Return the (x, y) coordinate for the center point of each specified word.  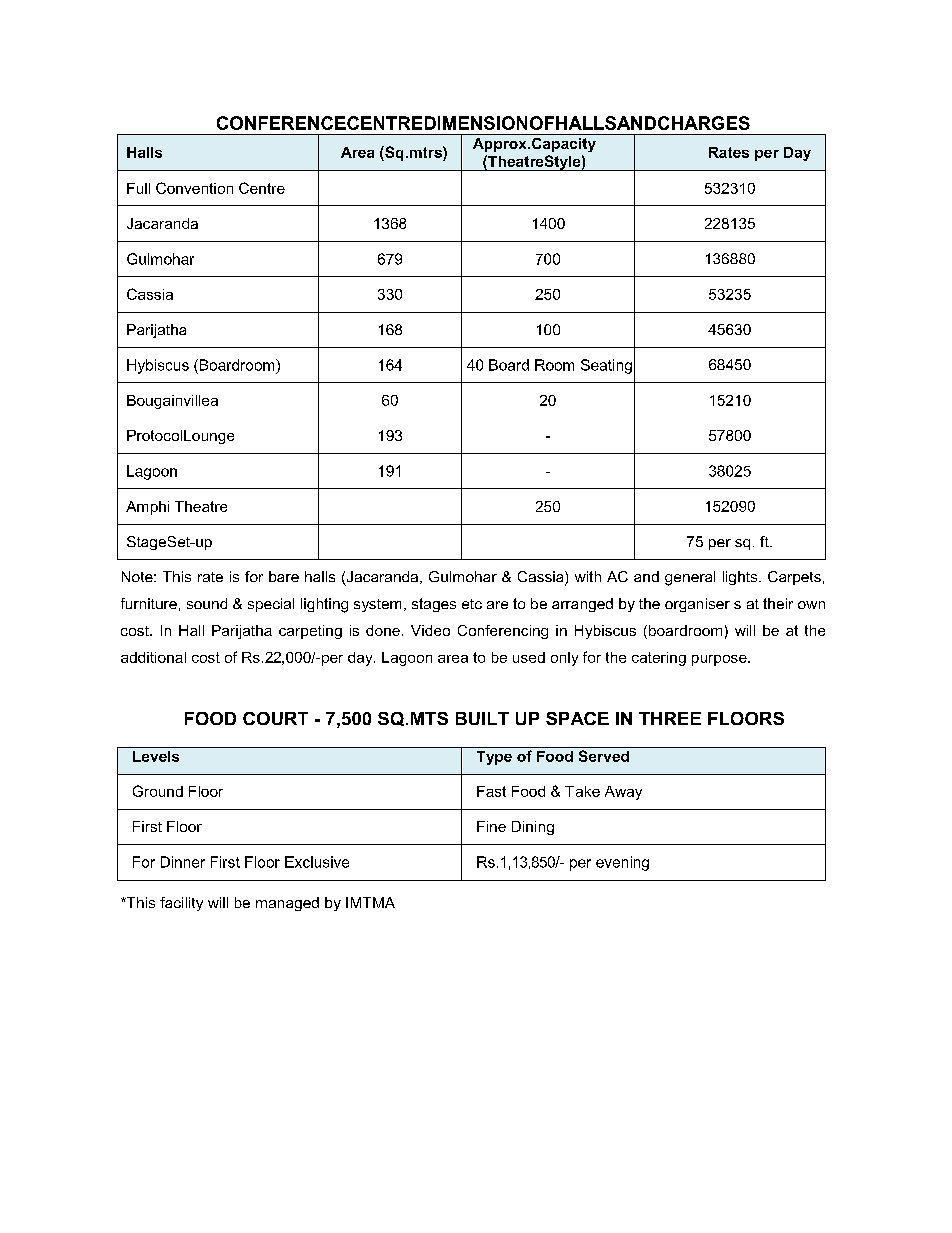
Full (138, 188)
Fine (491, 826)
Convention (194, 188)
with (588, 576)
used (529, 657)
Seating (606, 366)
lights (741, 578)
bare (284, 576)
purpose (720, 660)
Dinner (183, 862)
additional (153, 657)
